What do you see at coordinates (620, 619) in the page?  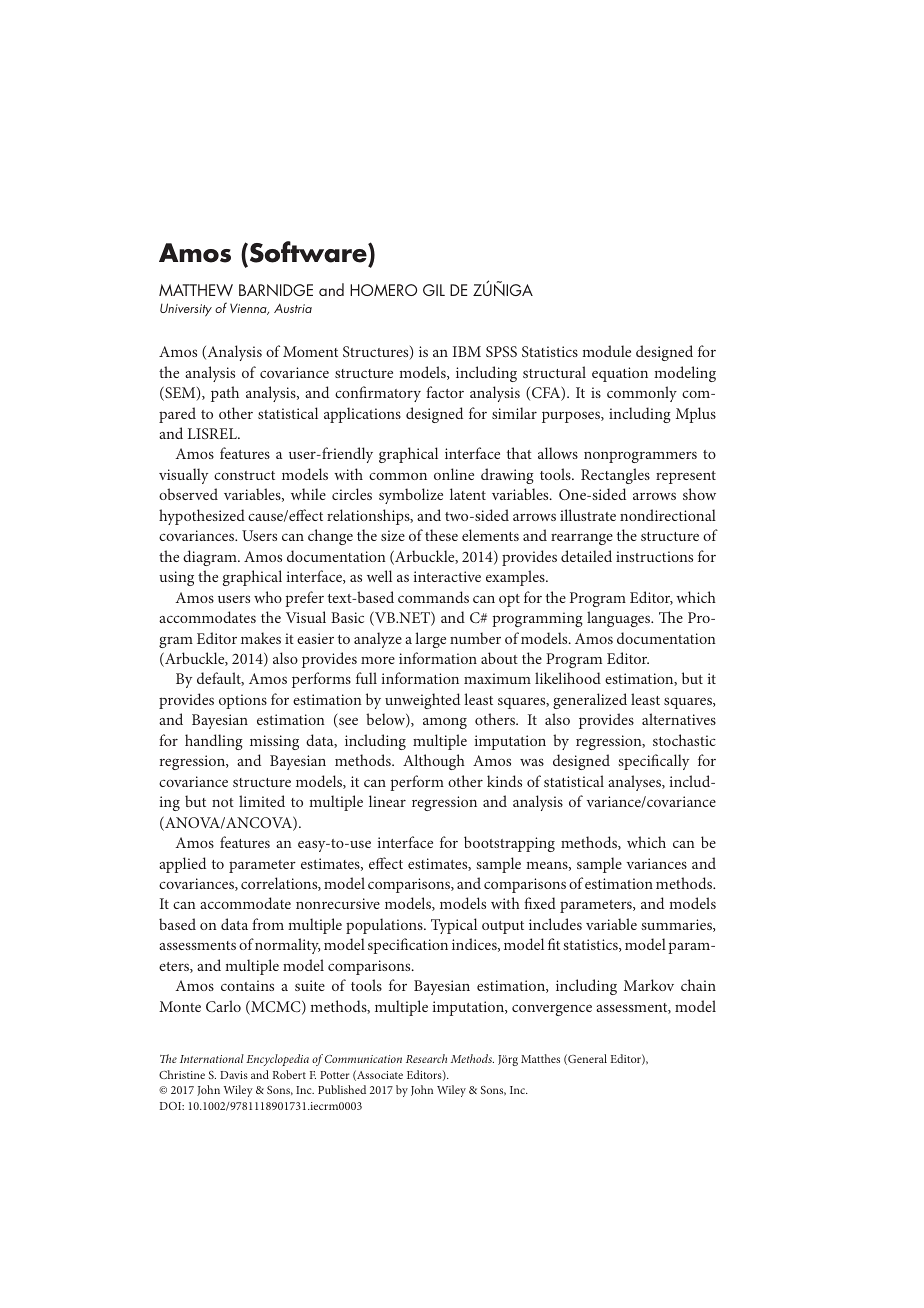 I see `languages` at bounding box center [620, 619].
